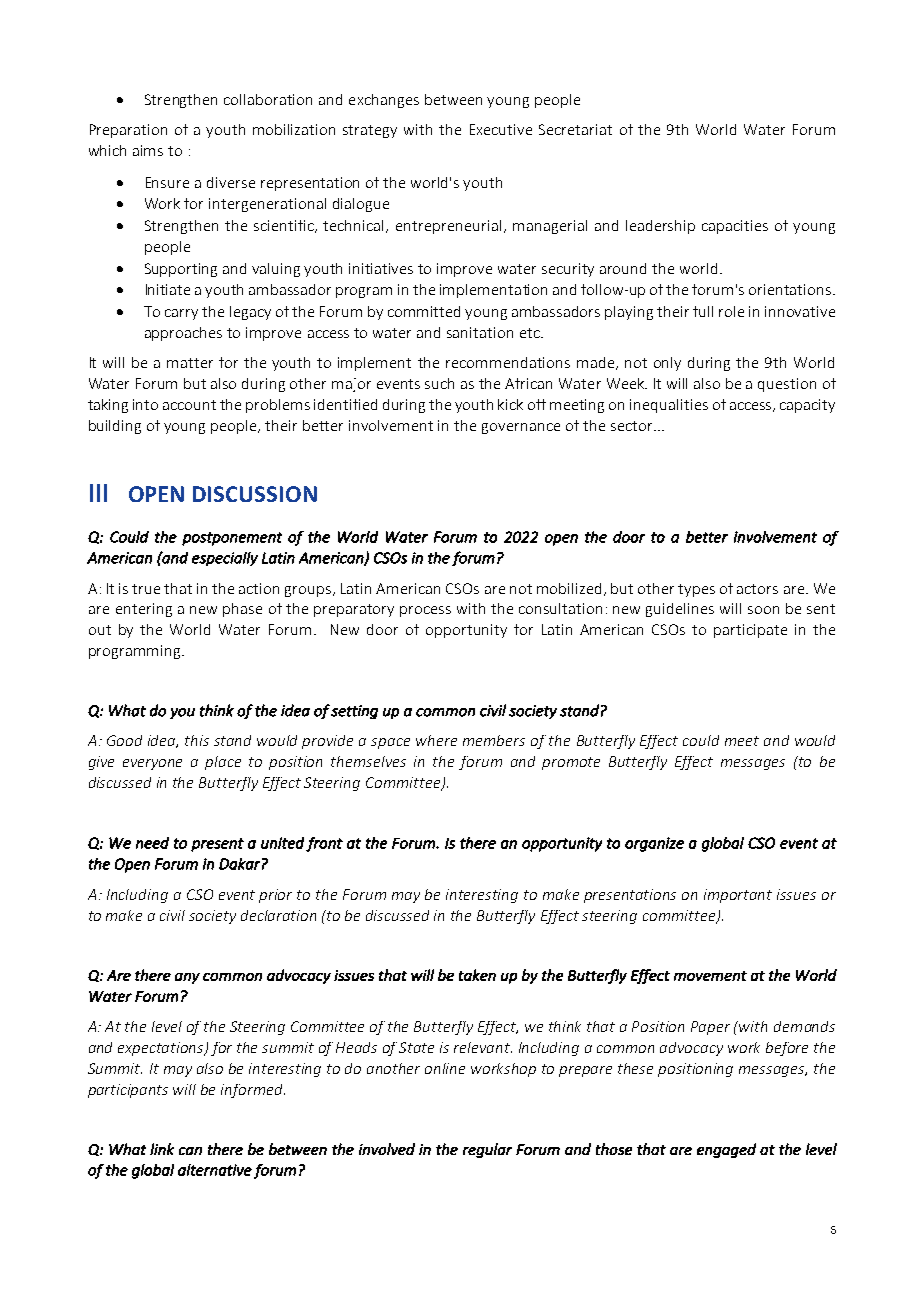 The height and width of the screenshot is (1308, 924). What do you see at coordinates (148, 150) in the screenshot?
I see `aims` at bounding box center [148, 150].
